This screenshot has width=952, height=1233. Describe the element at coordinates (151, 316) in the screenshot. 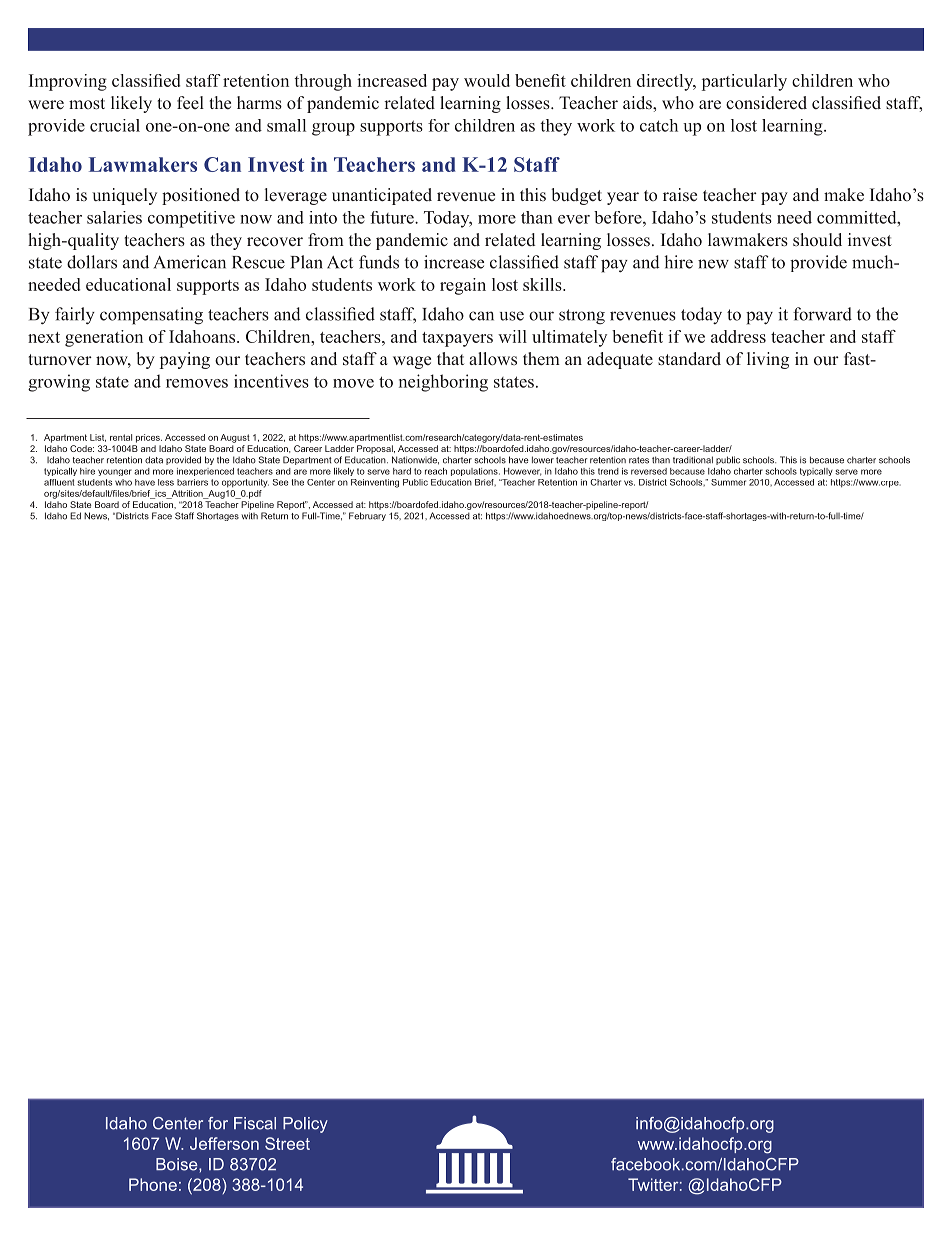

I see `compensating` at that location.
